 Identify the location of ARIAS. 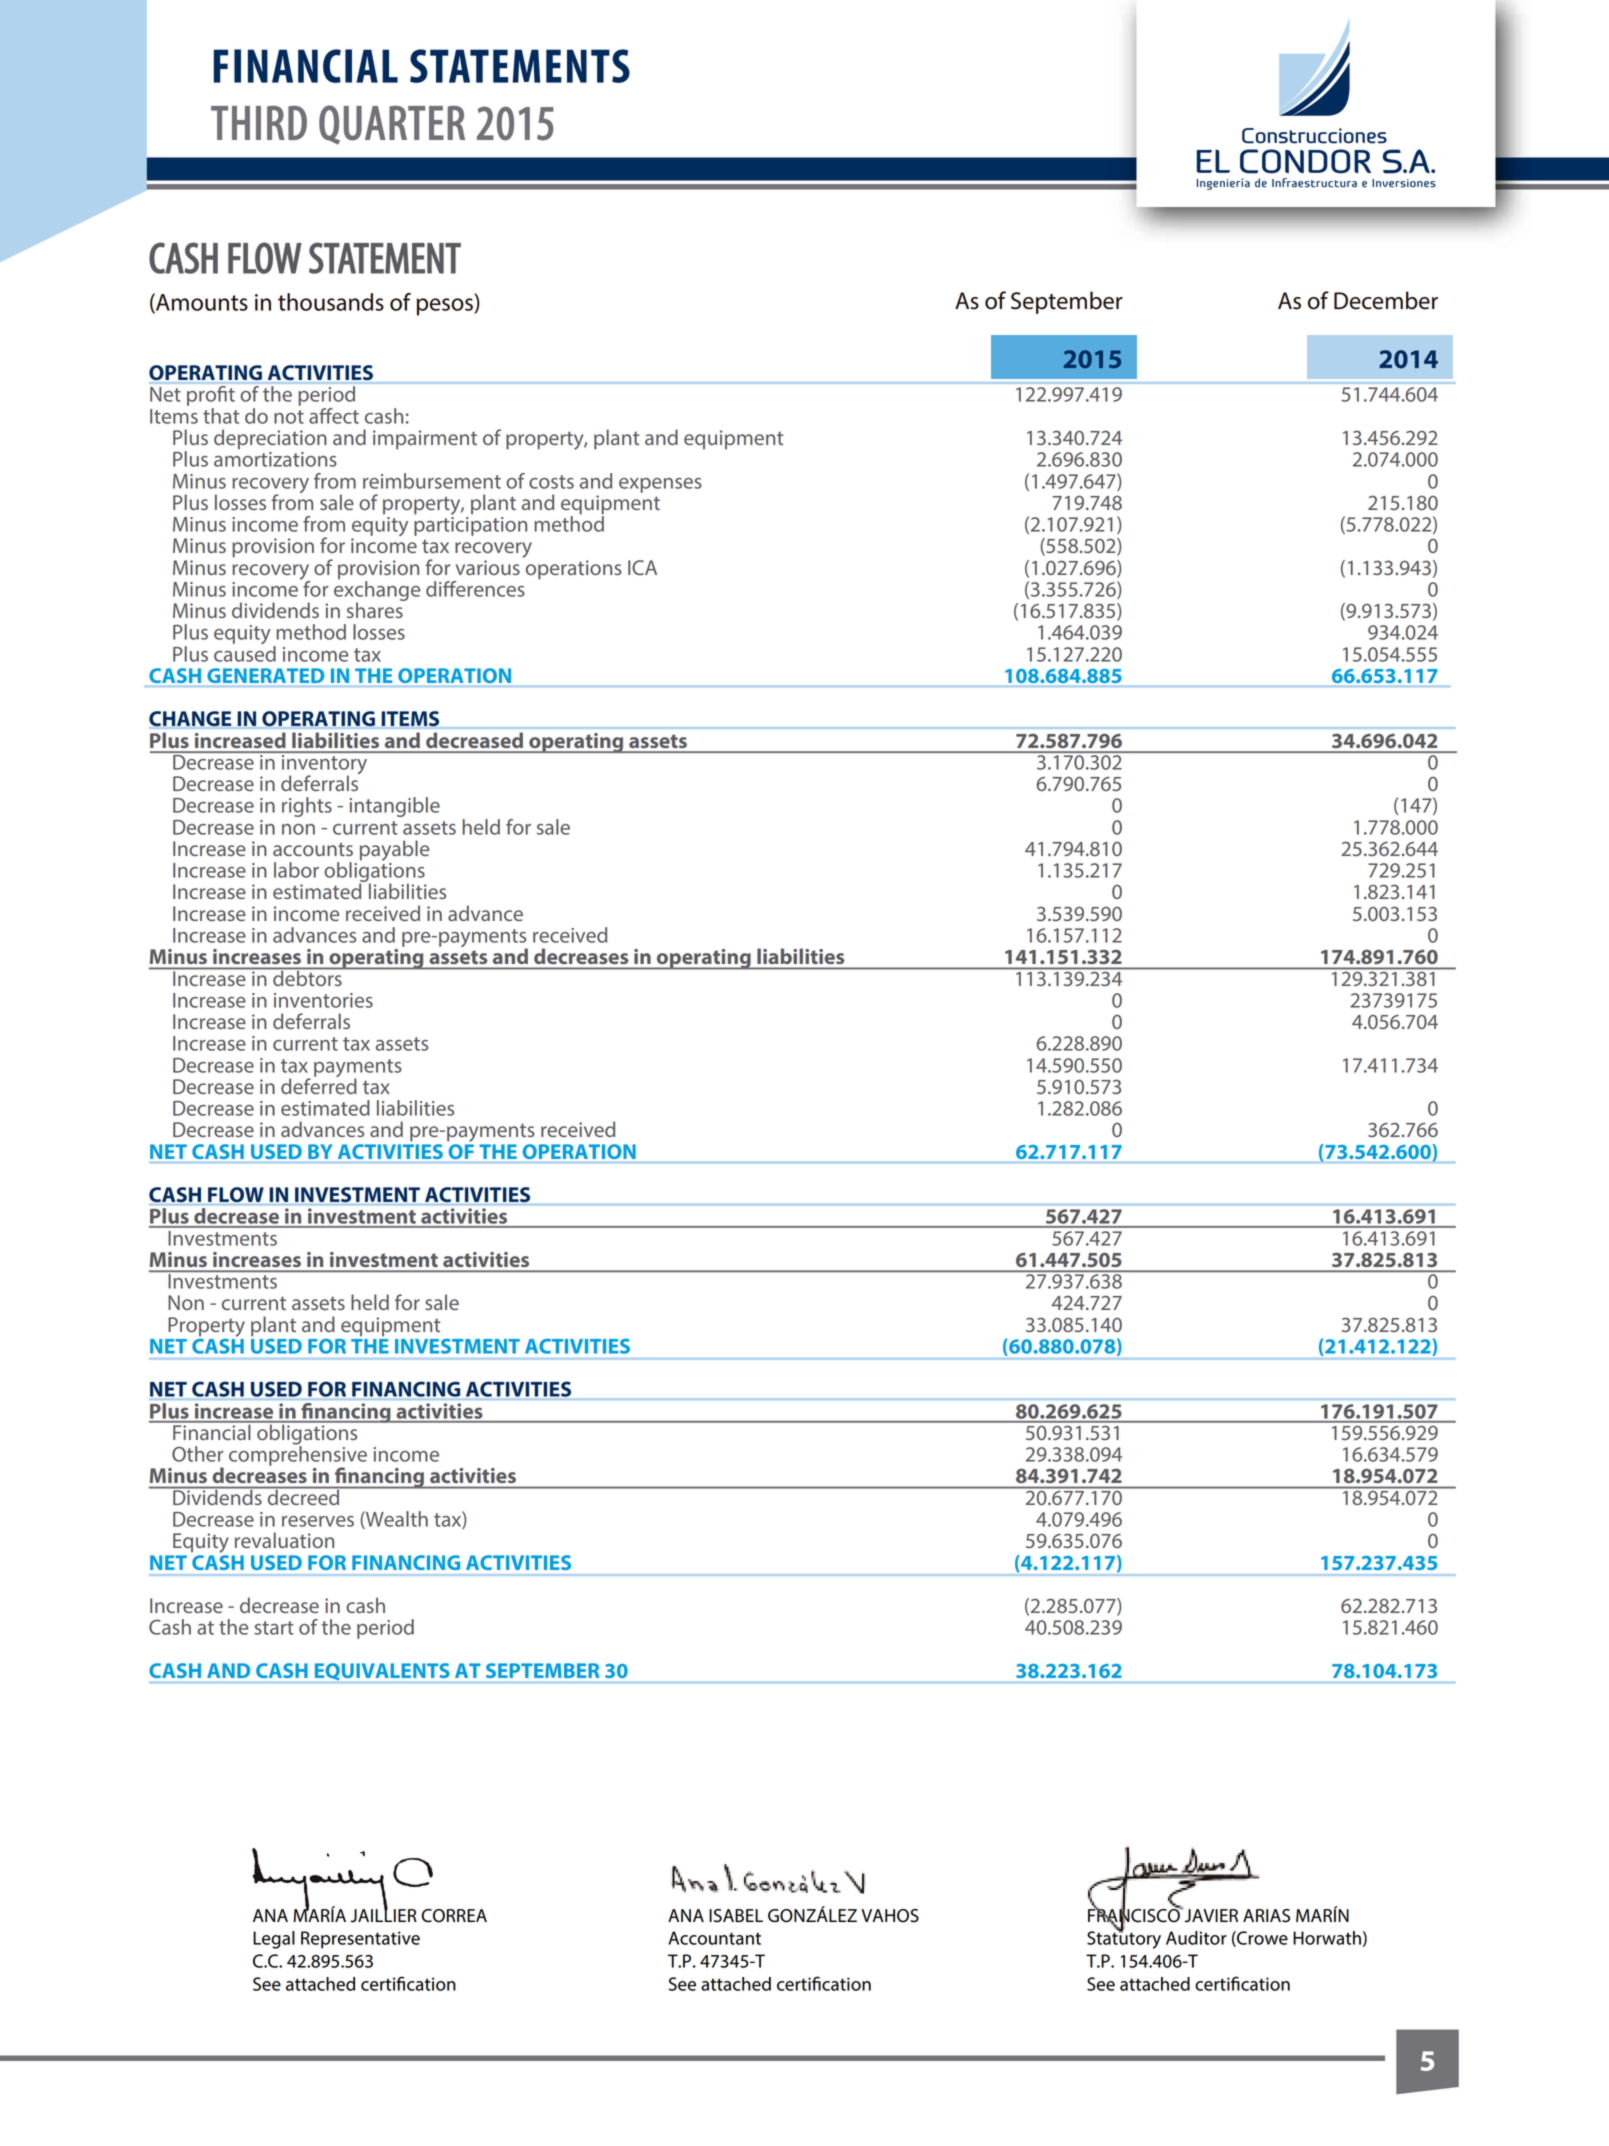
(1266, 1916).
